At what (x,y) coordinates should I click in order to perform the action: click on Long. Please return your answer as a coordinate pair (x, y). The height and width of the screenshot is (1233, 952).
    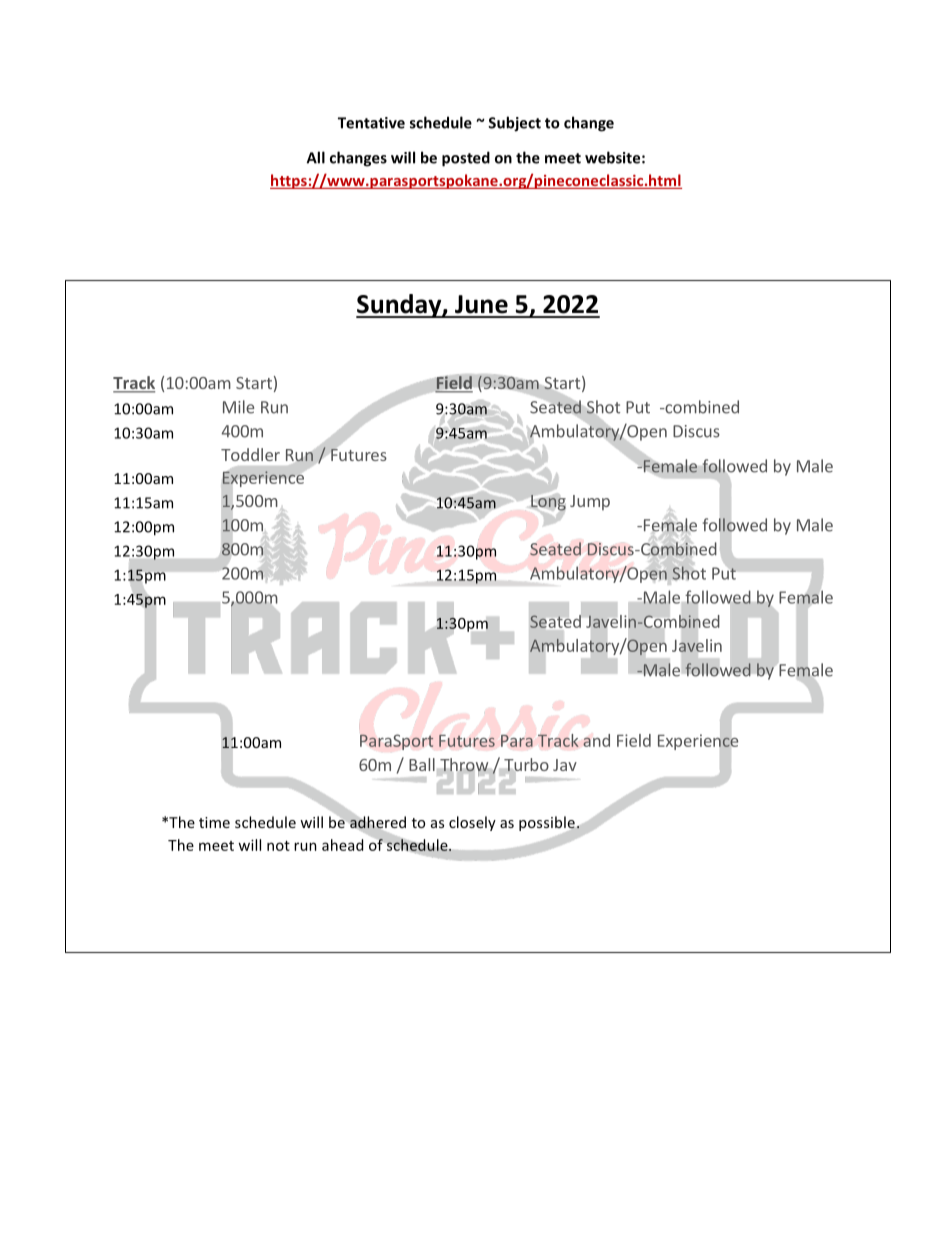
    Looking at the image, I should click on (548, 503).
